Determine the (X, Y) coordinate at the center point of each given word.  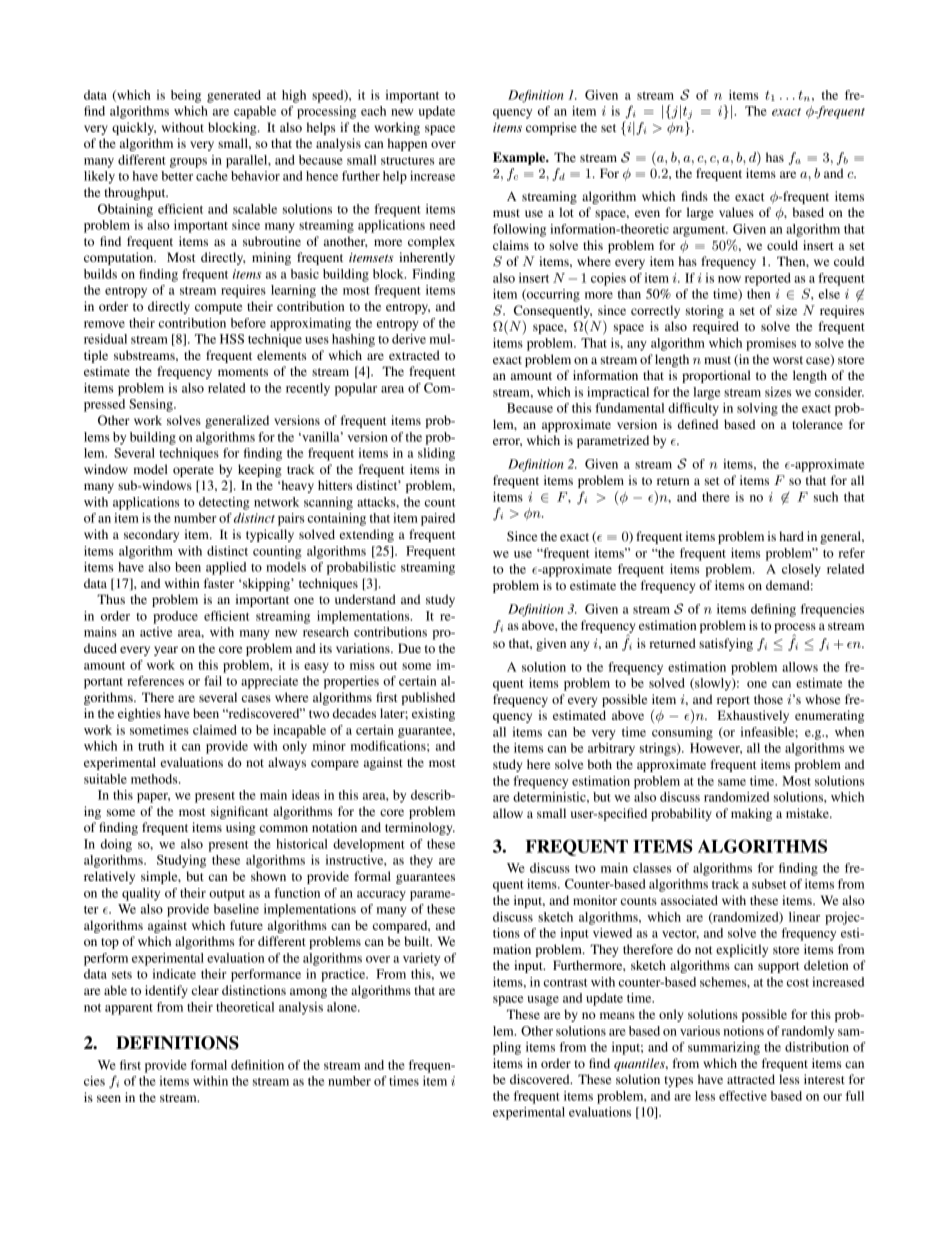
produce (175, 617)
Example (520, 158)
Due (409, 648)
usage (543, 1001)
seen (109, 1098)
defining (773, 610)
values (736, 212)
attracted (751, 1079)
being (186, 96)
